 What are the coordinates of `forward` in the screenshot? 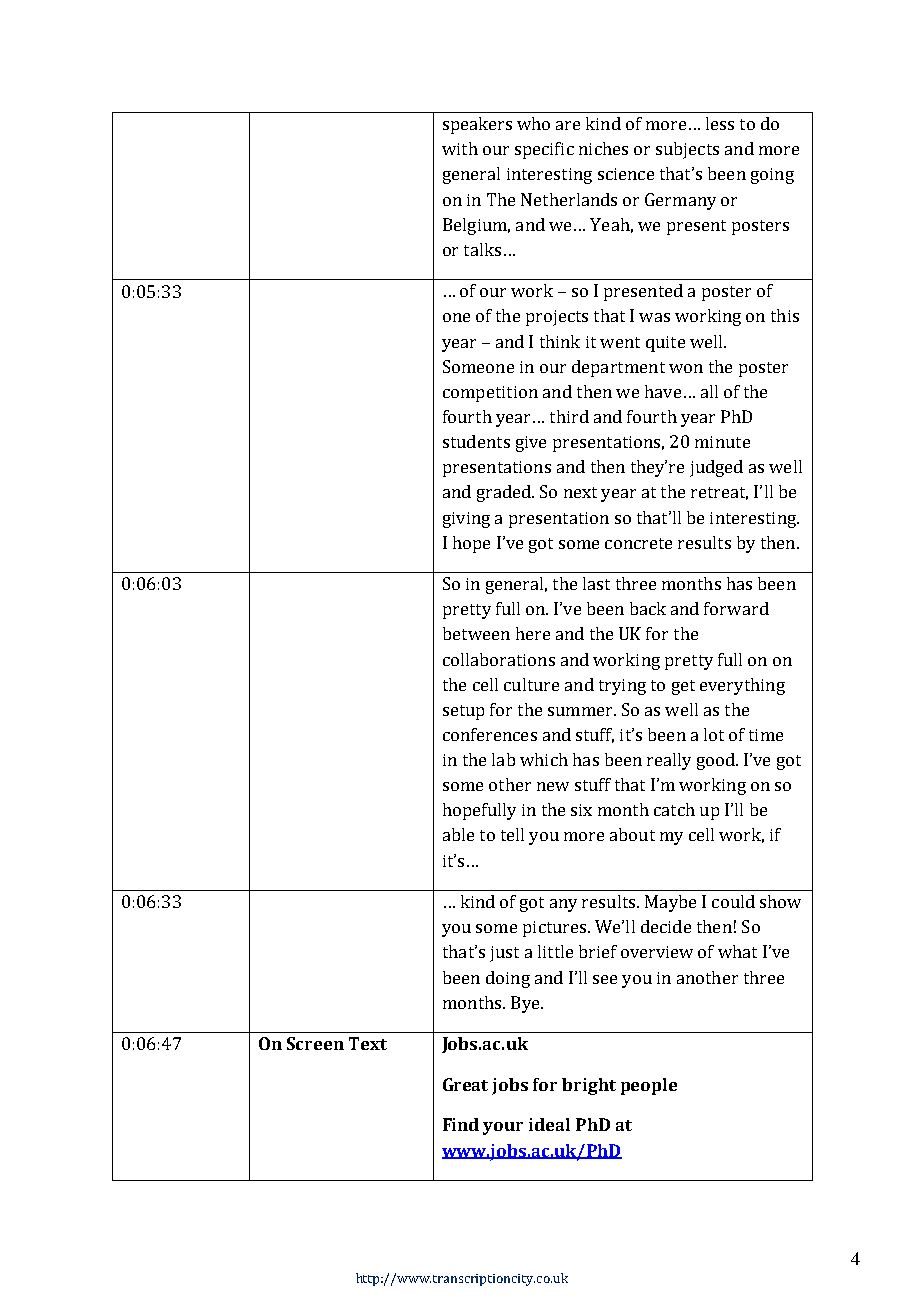 It's located at (736, 608).
